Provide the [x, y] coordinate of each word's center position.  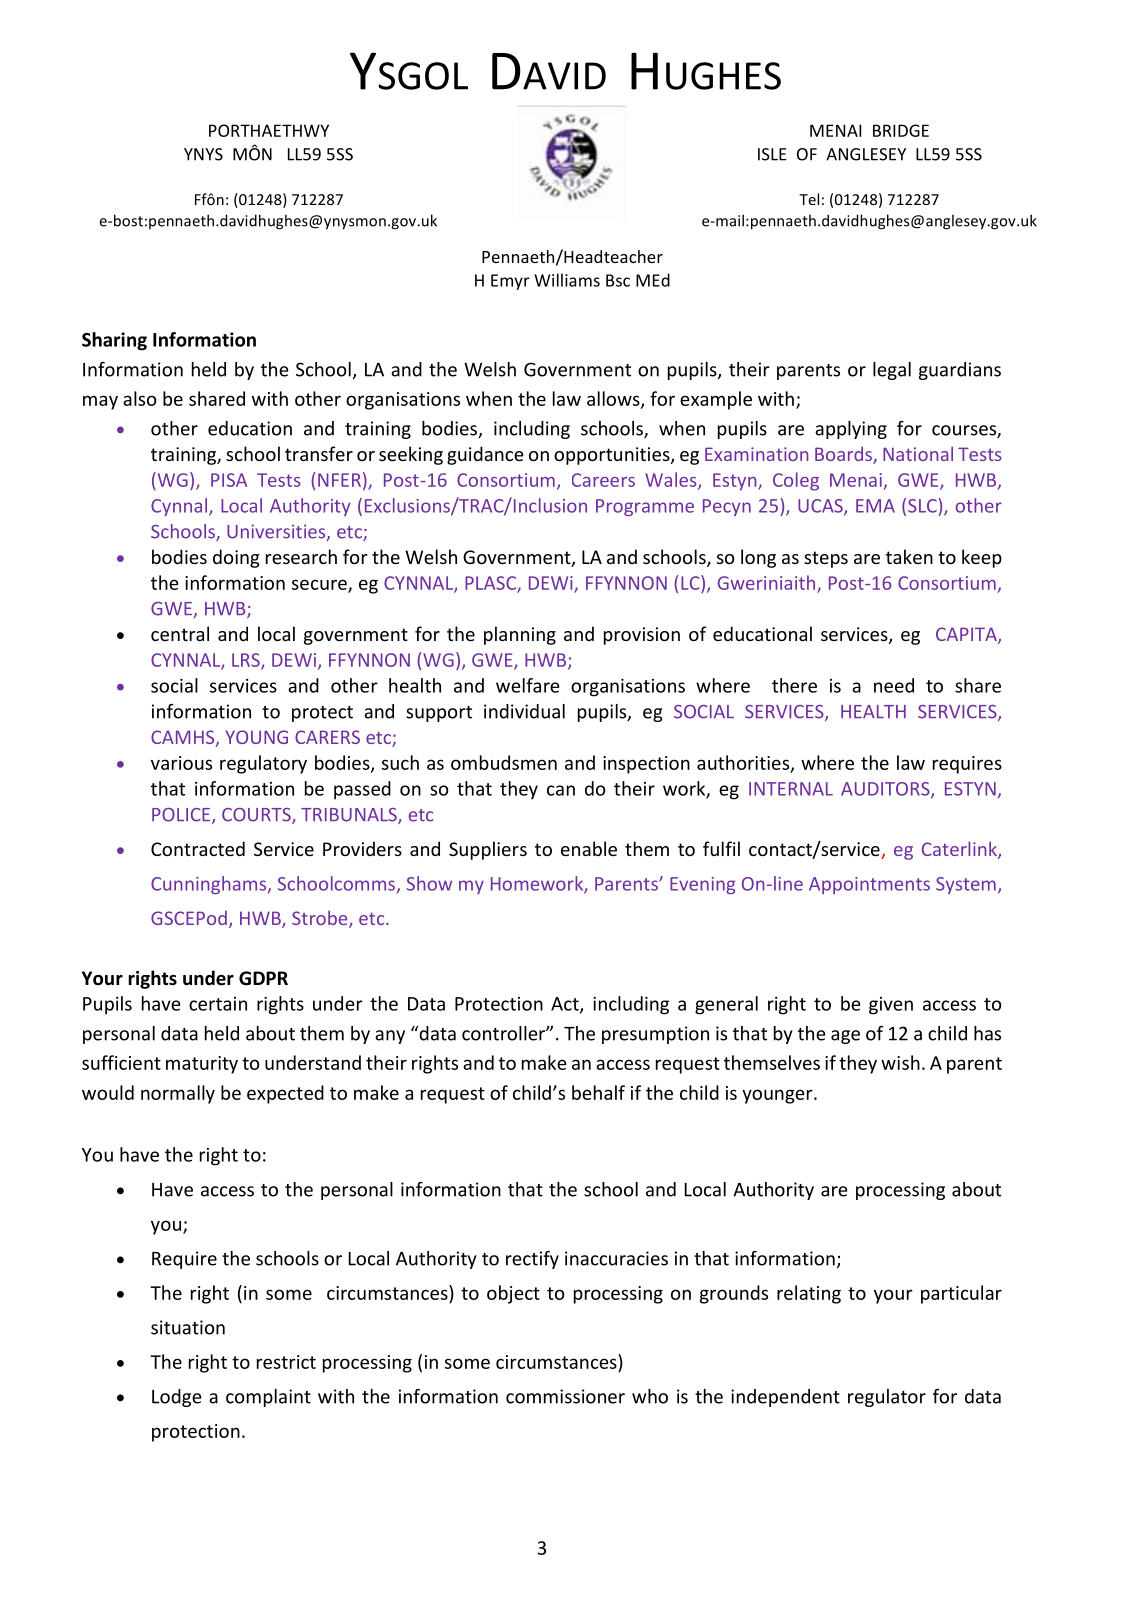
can [561, 790]
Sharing [114, 341]
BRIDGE [901, 130]
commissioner [565, 1396]
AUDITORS [886, 790]
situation [188, 1327]
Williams [567, 280]
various [181, 763]
